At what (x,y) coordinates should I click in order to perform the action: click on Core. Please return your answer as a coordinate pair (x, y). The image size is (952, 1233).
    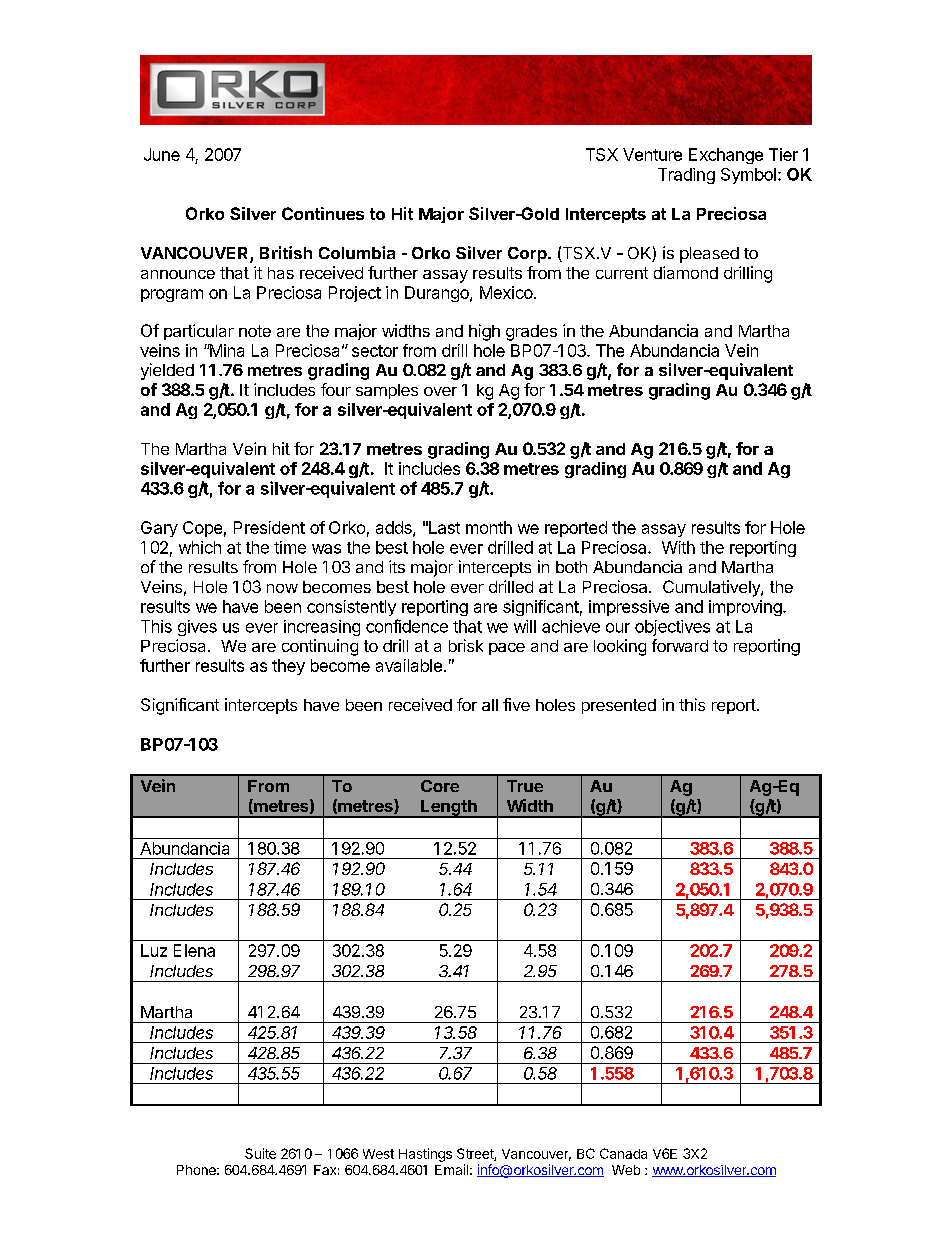
    Looking at the image, I should click on (440, 786).
